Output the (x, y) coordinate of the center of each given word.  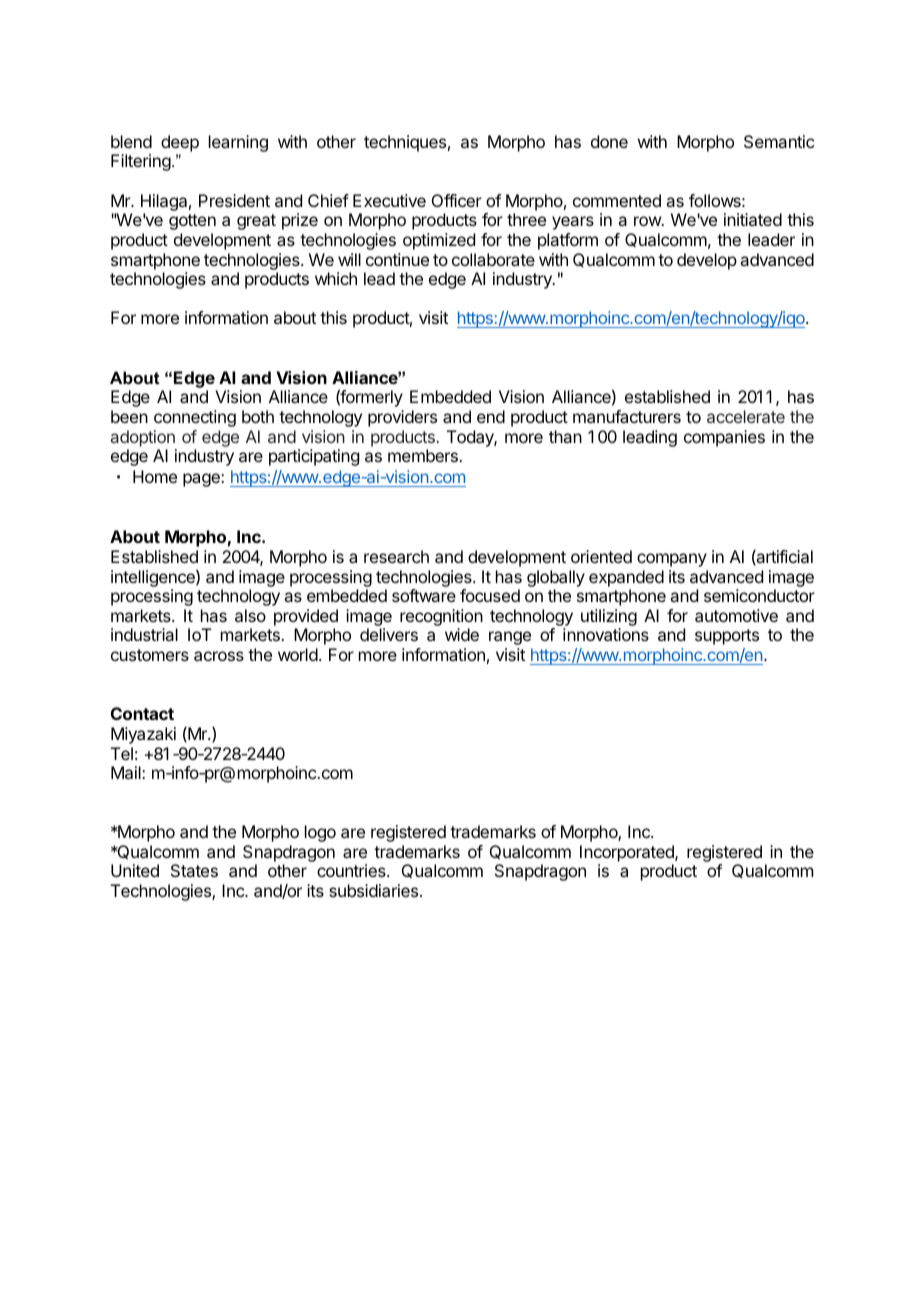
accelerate (746, 416)
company (672, 560)
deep (180, 143)
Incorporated (628, 853)
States (194, 870)
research (396, 556)
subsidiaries (375, 890)
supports (727, 637)
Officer (457, 200)
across (219, 656)
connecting (195, 418)
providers (402, 418)
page (202, 480)
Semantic (779, 141)
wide (462, 634)
